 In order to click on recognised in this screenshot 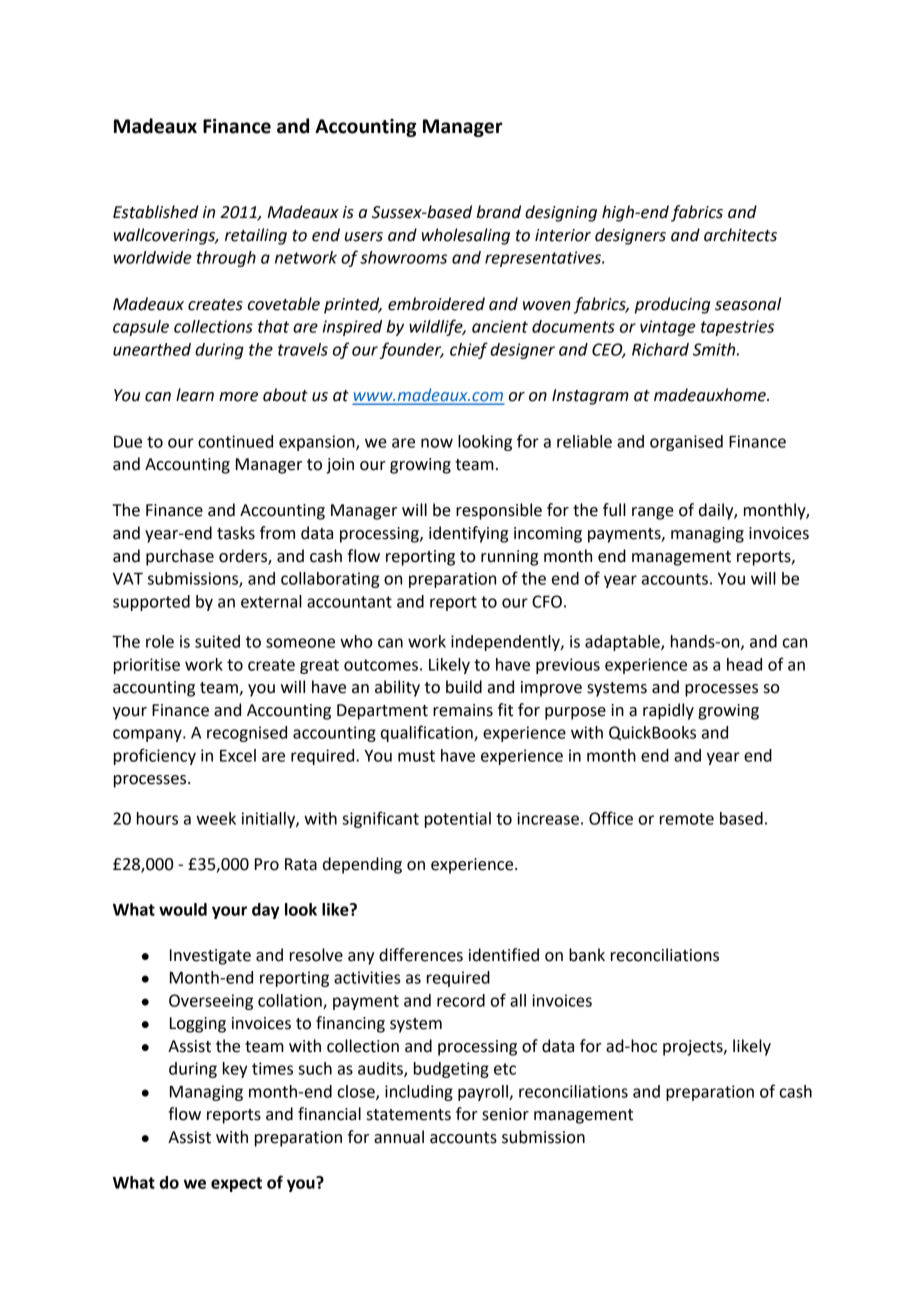, I will do `click(247, 734)`.
